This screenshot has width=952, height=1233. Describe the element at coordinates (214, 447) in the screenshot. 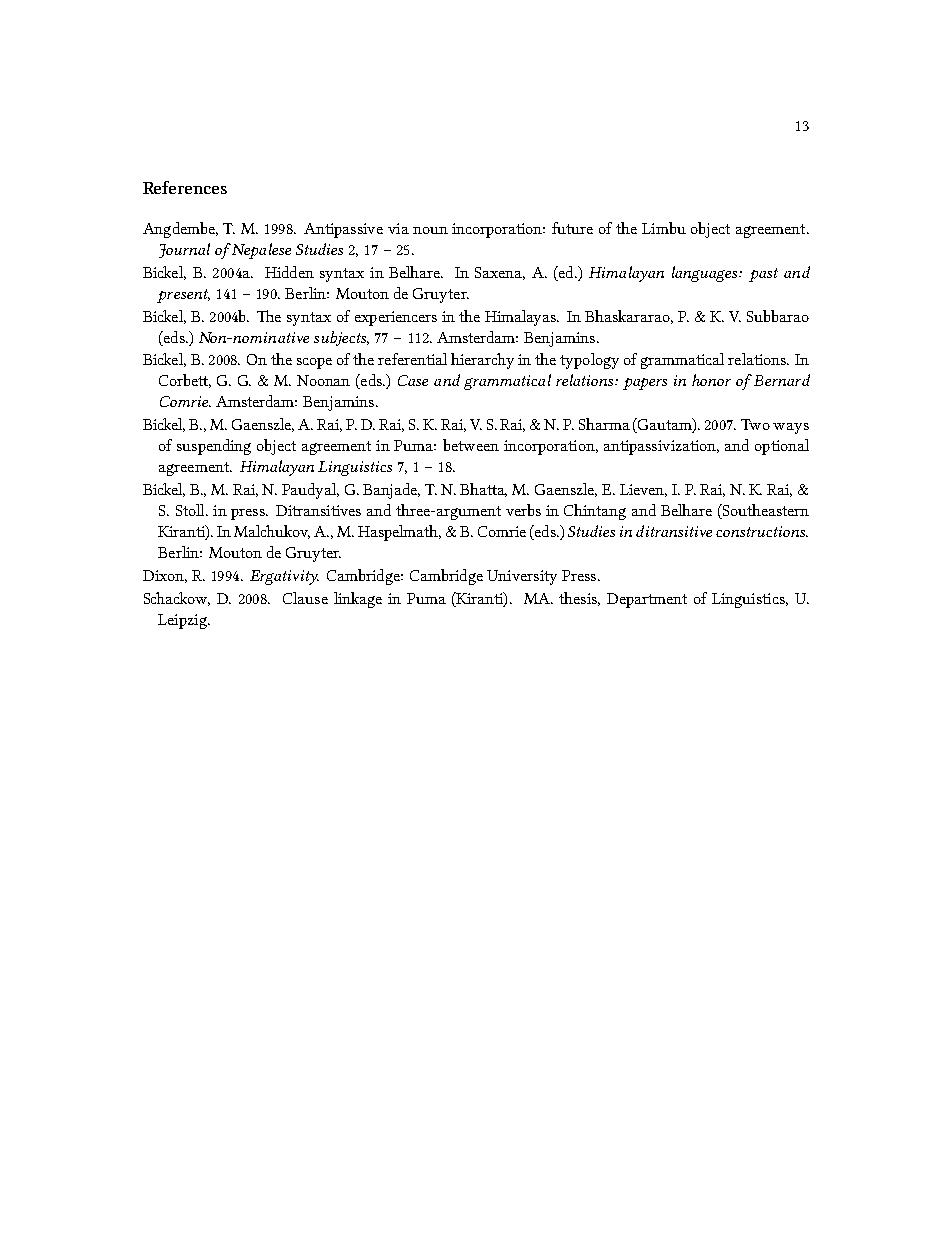

I see `suspending` at that location.
